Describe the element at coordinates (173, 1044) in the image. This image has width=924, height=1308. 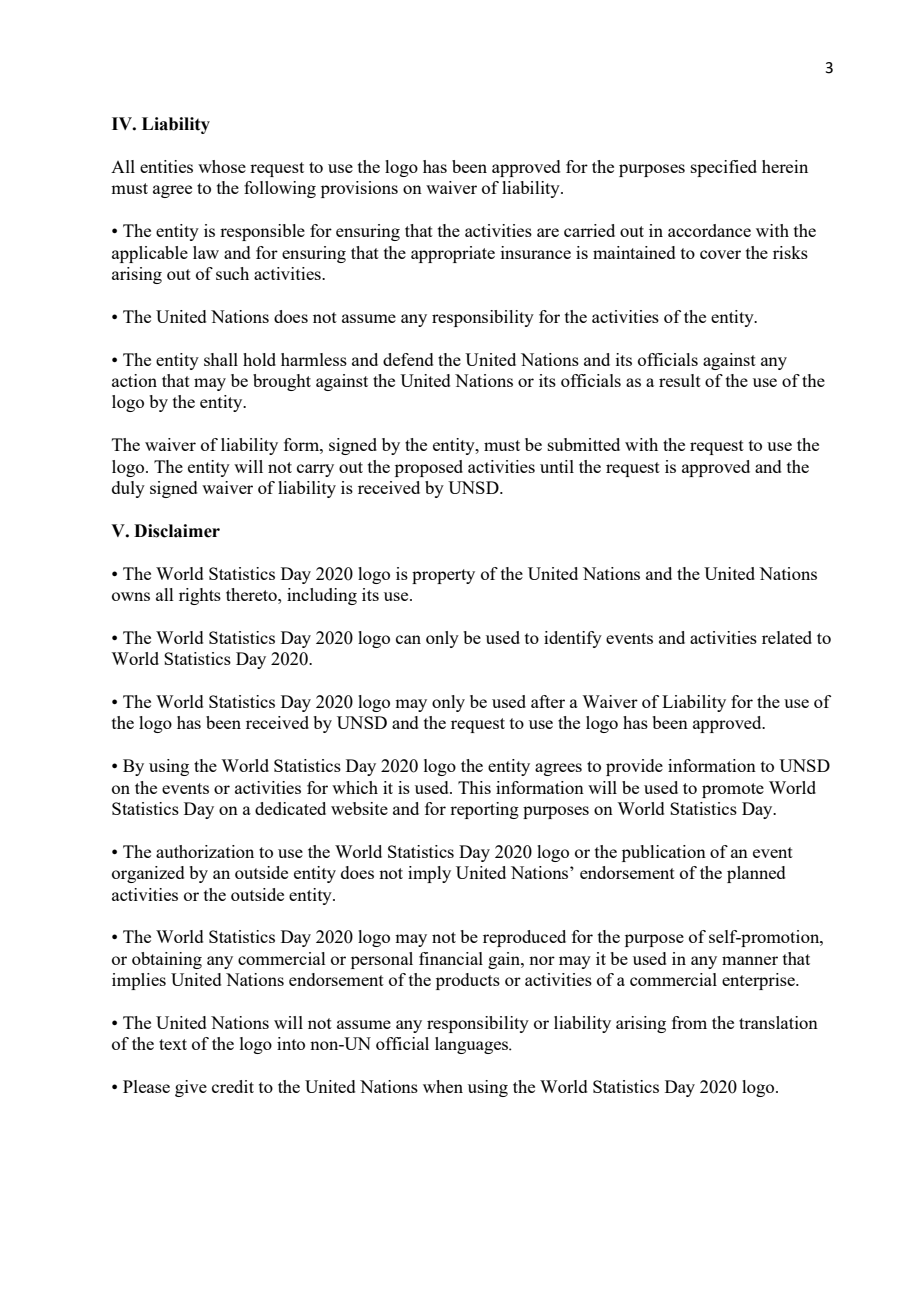
I see `text` at that location.
